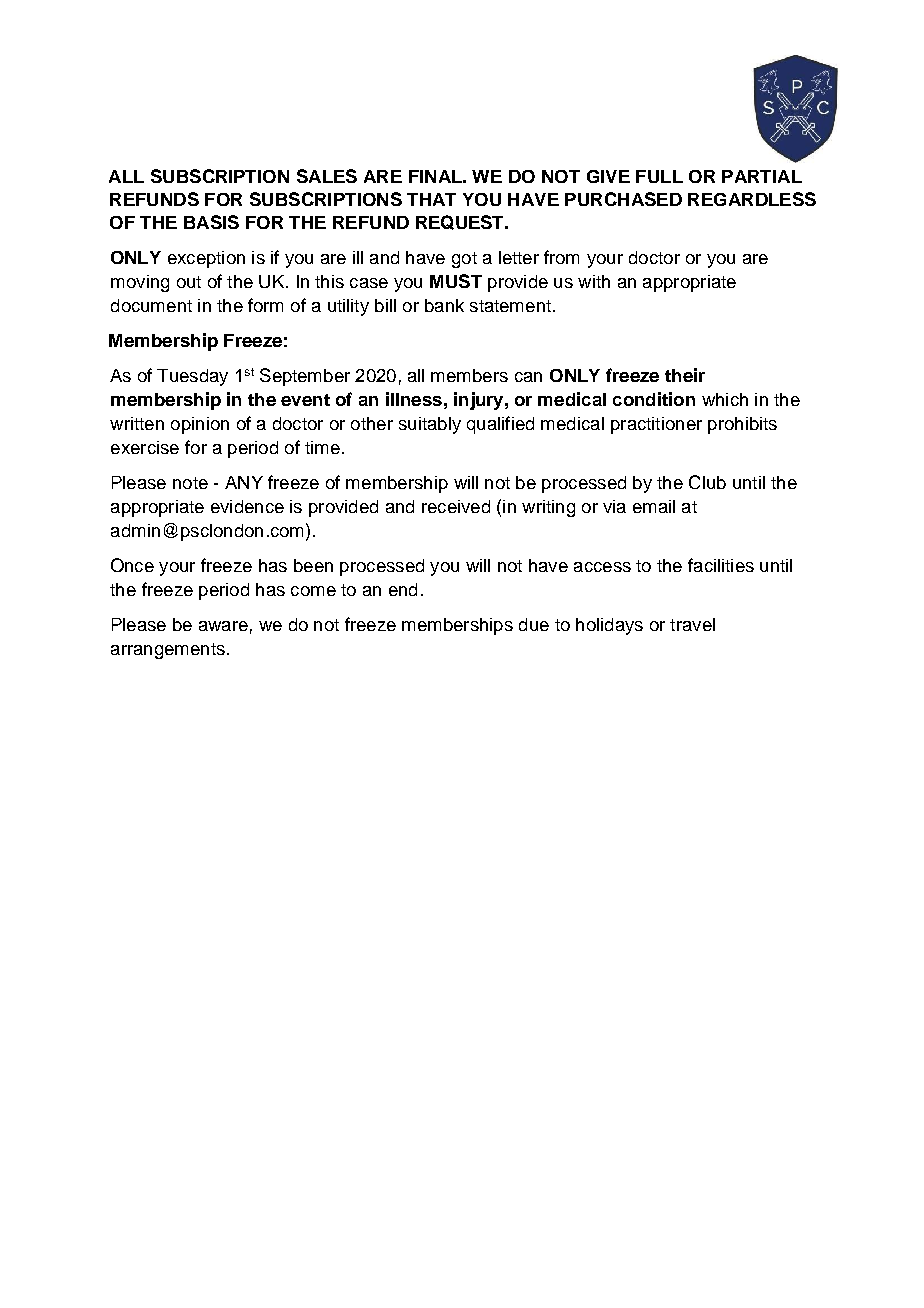 This screenshot has height=1308, width=924. Describe the element at coordinates (223, 626) in the screenshot. I see `aware` at that location.
